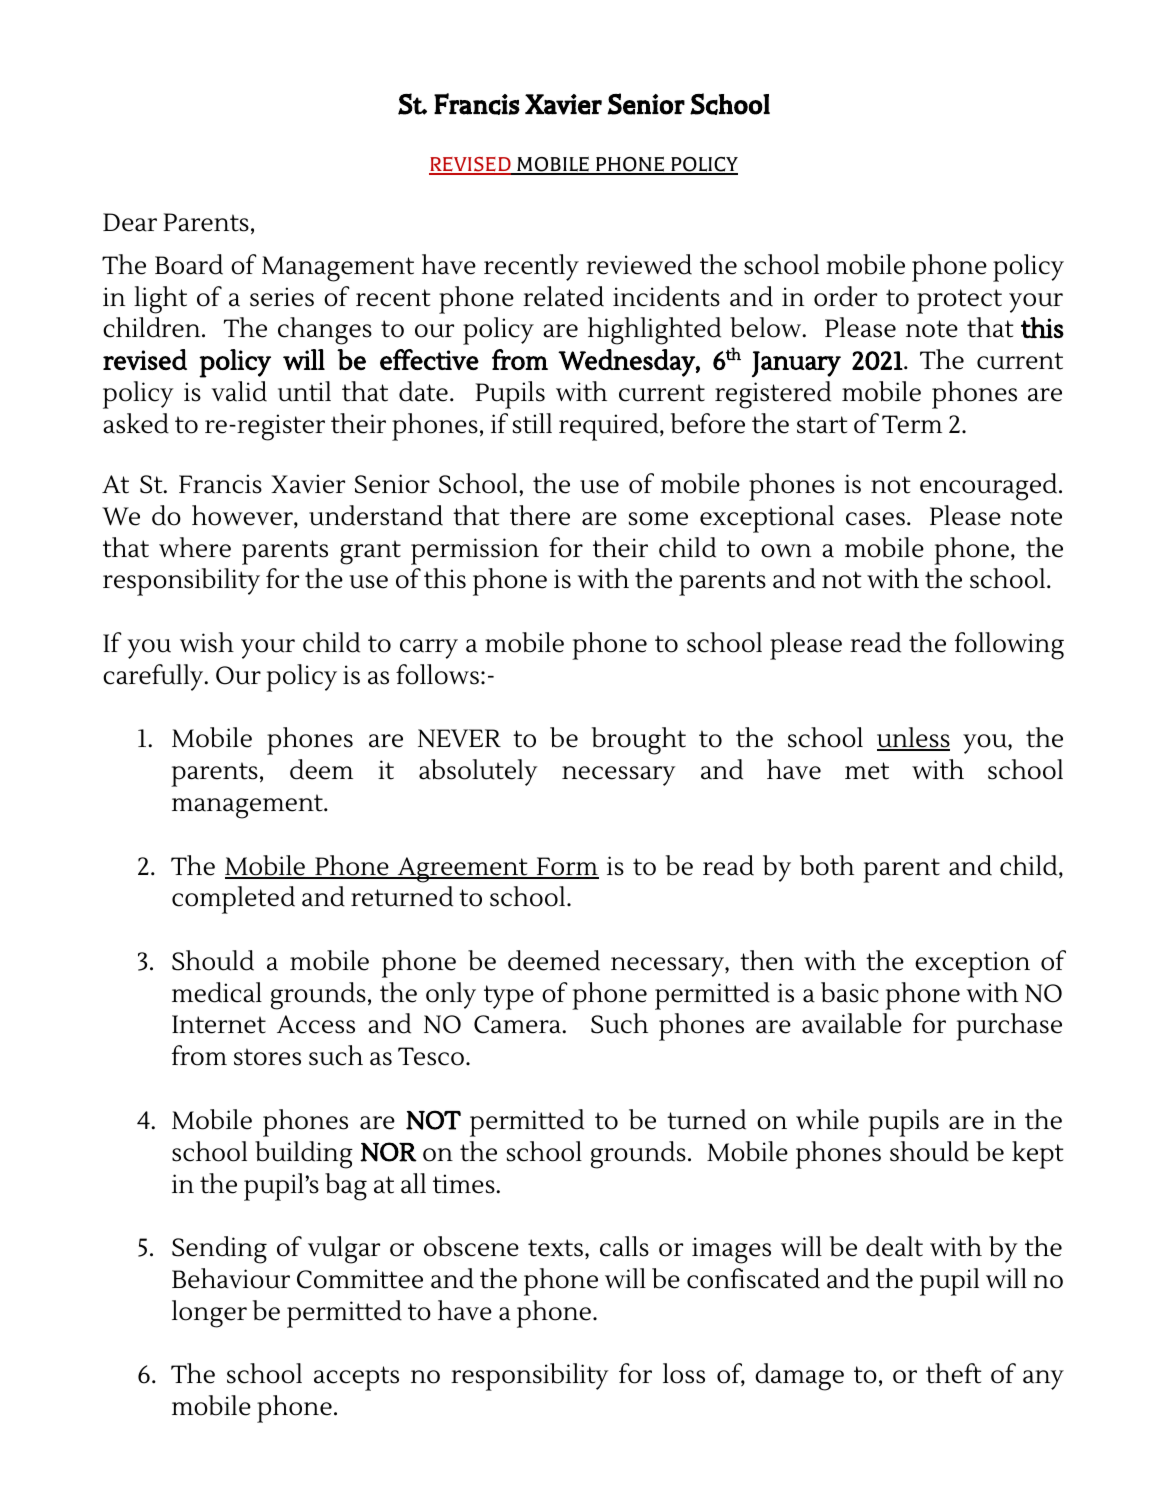 The height and width of the document is (1510, 1167). What do you see at coordinates (209, 1314) in the document?
I see `longer` at bounding box center [209, 1314].
